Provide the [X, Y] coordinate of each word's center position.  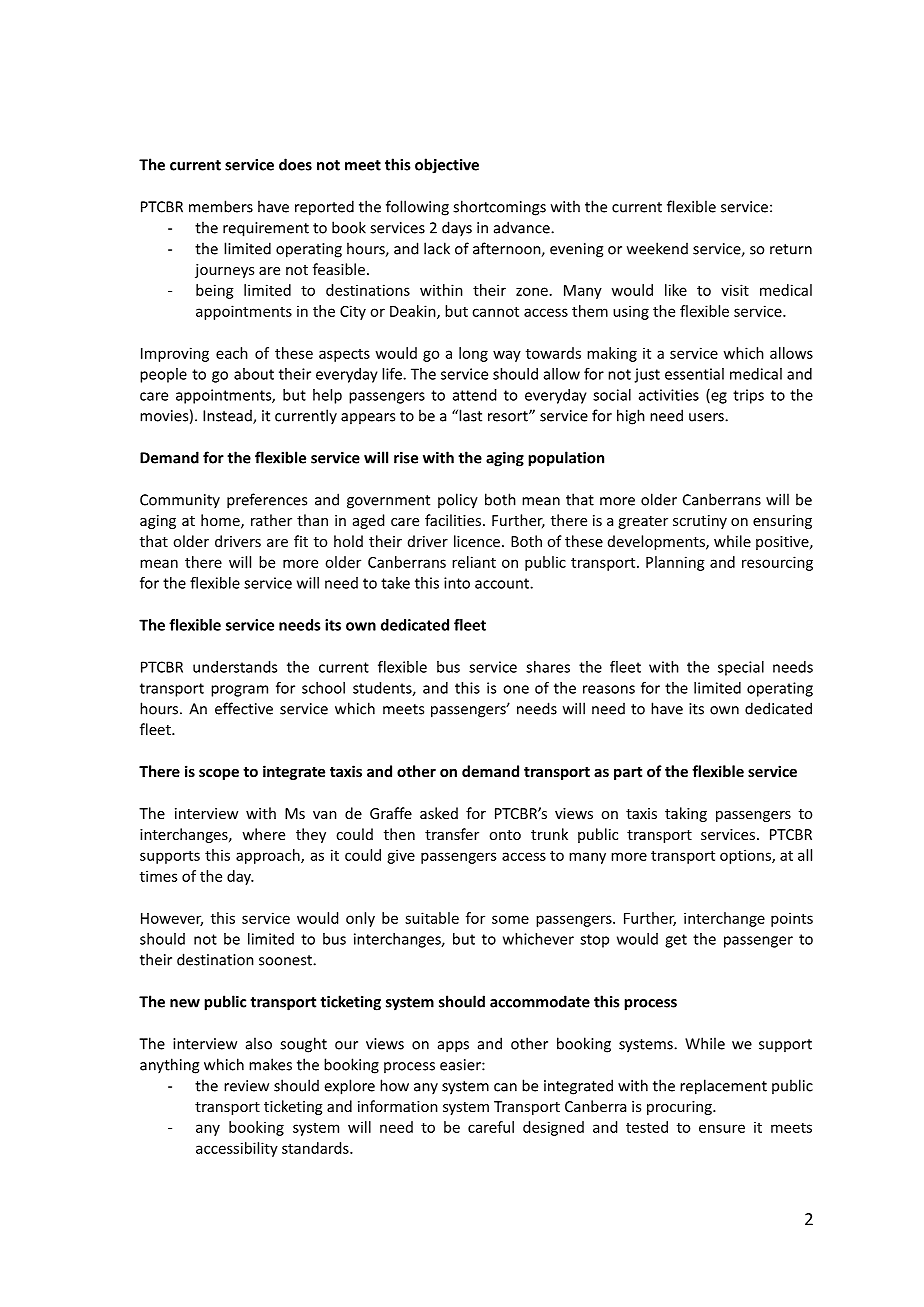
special [741, 668]
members [221, 206]
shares [548, 667]
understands [235, 667]
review [246, 1086]
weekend [657, 248]
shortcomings [499, 208]
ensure [722, 1128]
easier [461, 1065]
